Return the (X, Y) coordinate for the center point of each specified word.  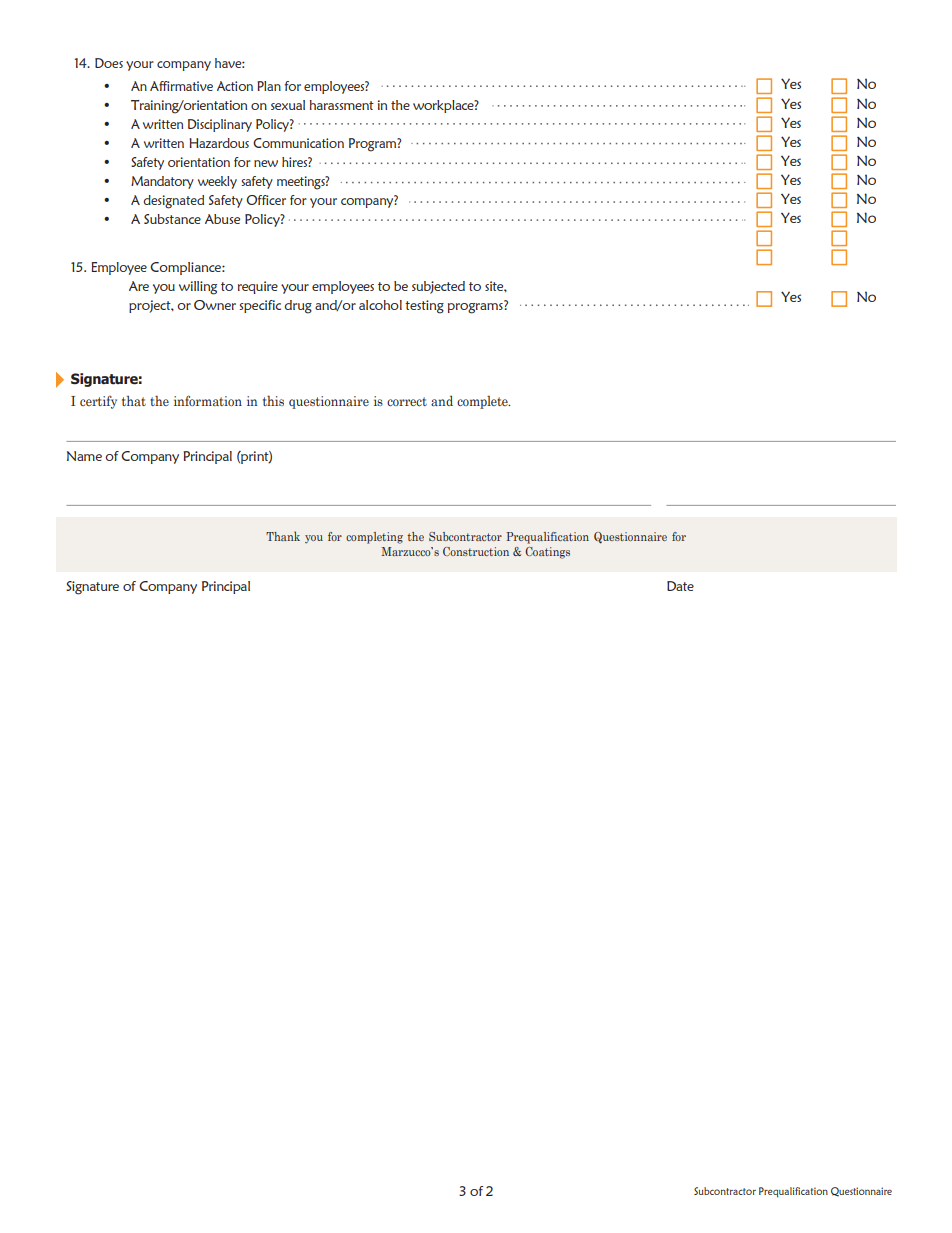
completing (374, 538)
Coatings (547, 553)
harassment (342, 105)
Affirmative (181, 86)
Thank (283, 536)
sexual (288, 105)
